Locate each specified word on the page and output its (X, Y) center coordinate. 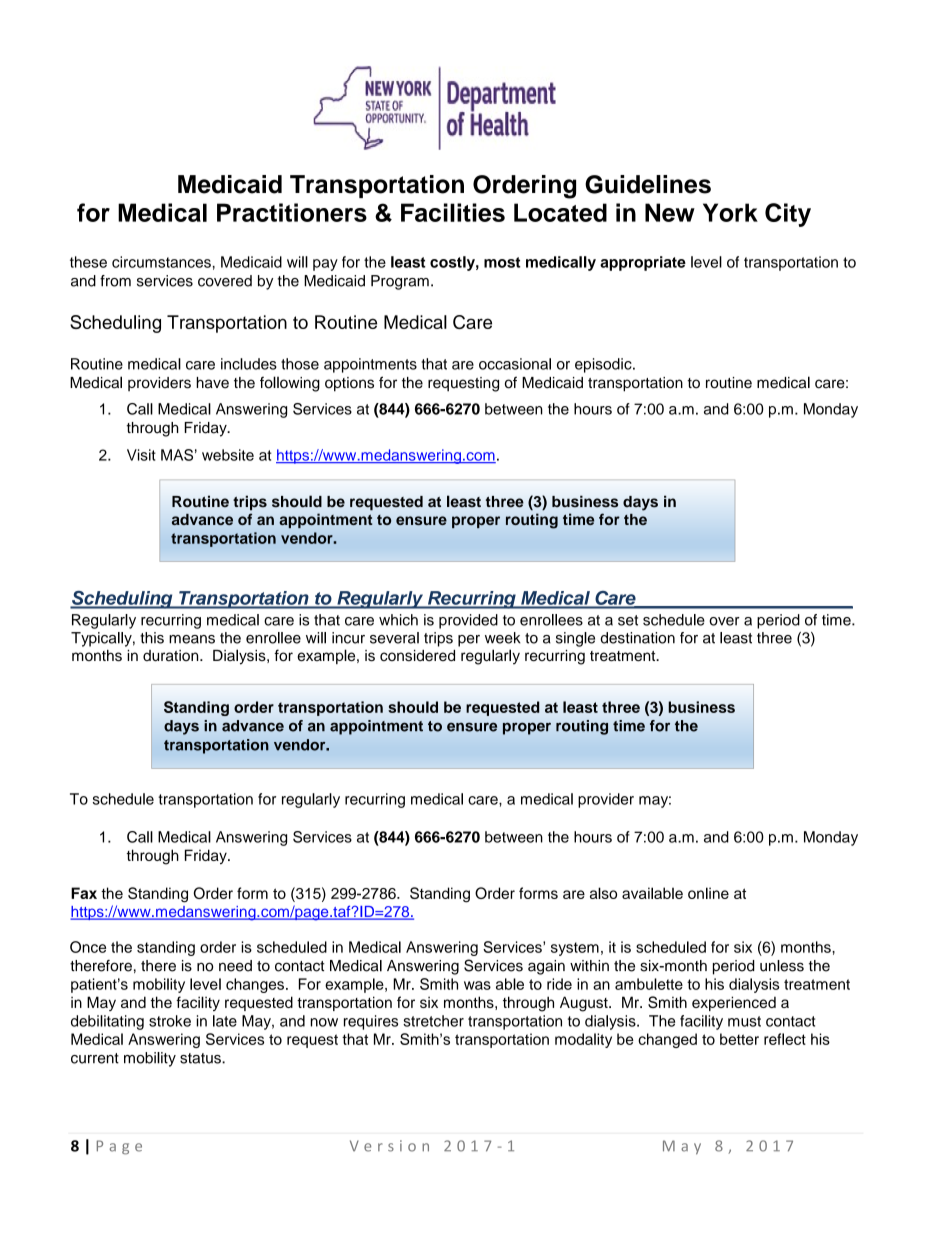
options (349, 384)
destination (637, 638)
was (477, 985)
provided (468, 621)
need (235, 966)
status (201, 1058)
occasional (515, 364)
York (730, 212)
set (628, 620)
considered (417, 656)
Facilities (453, 212)
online (708, 893)
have (212, 383)
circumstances (161, 262)
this (152, 638)
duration (172, 655)
